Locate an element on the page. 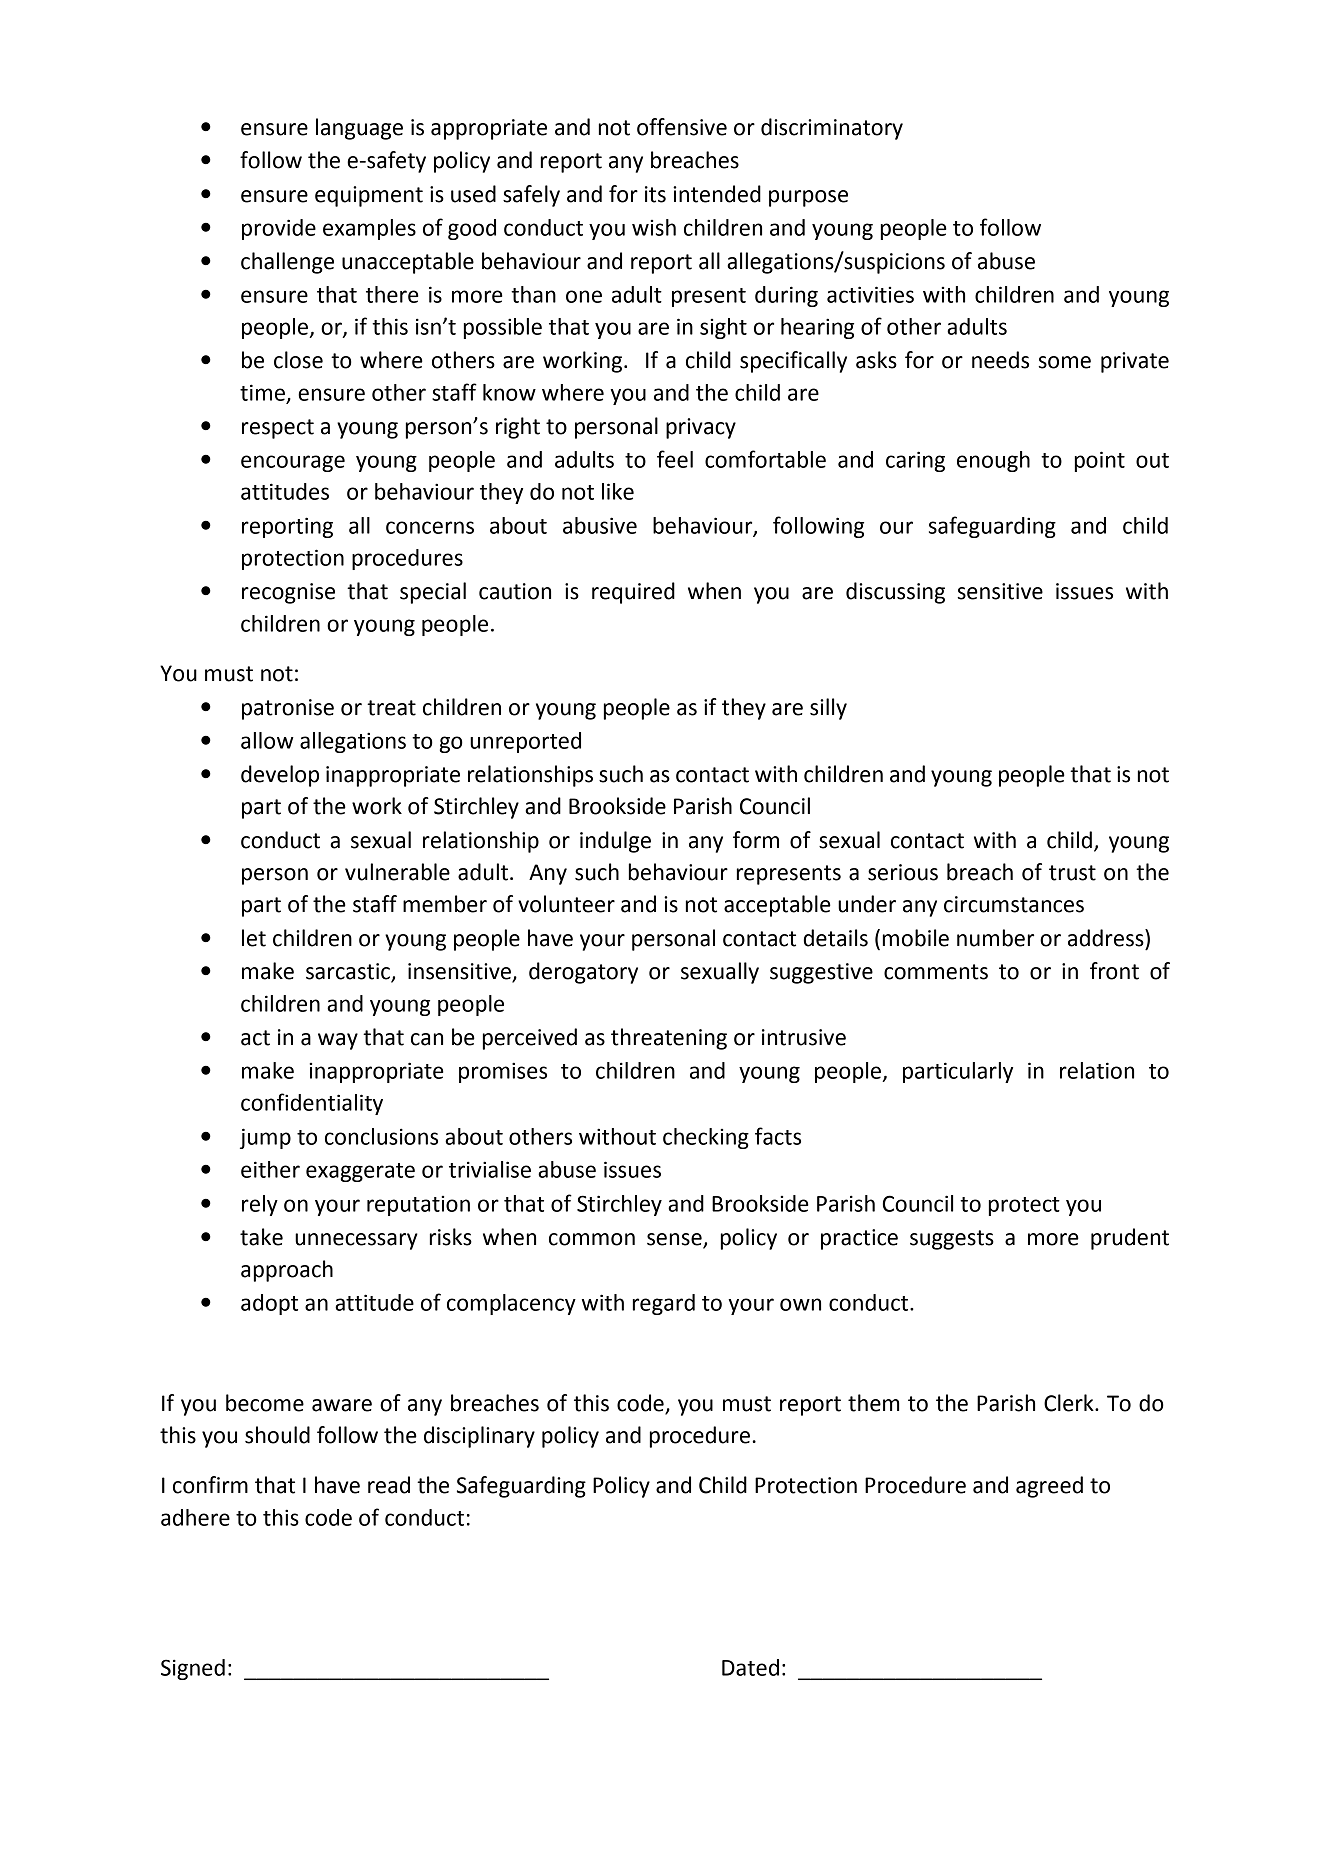  indulge is located at coordinates (615, 842).
